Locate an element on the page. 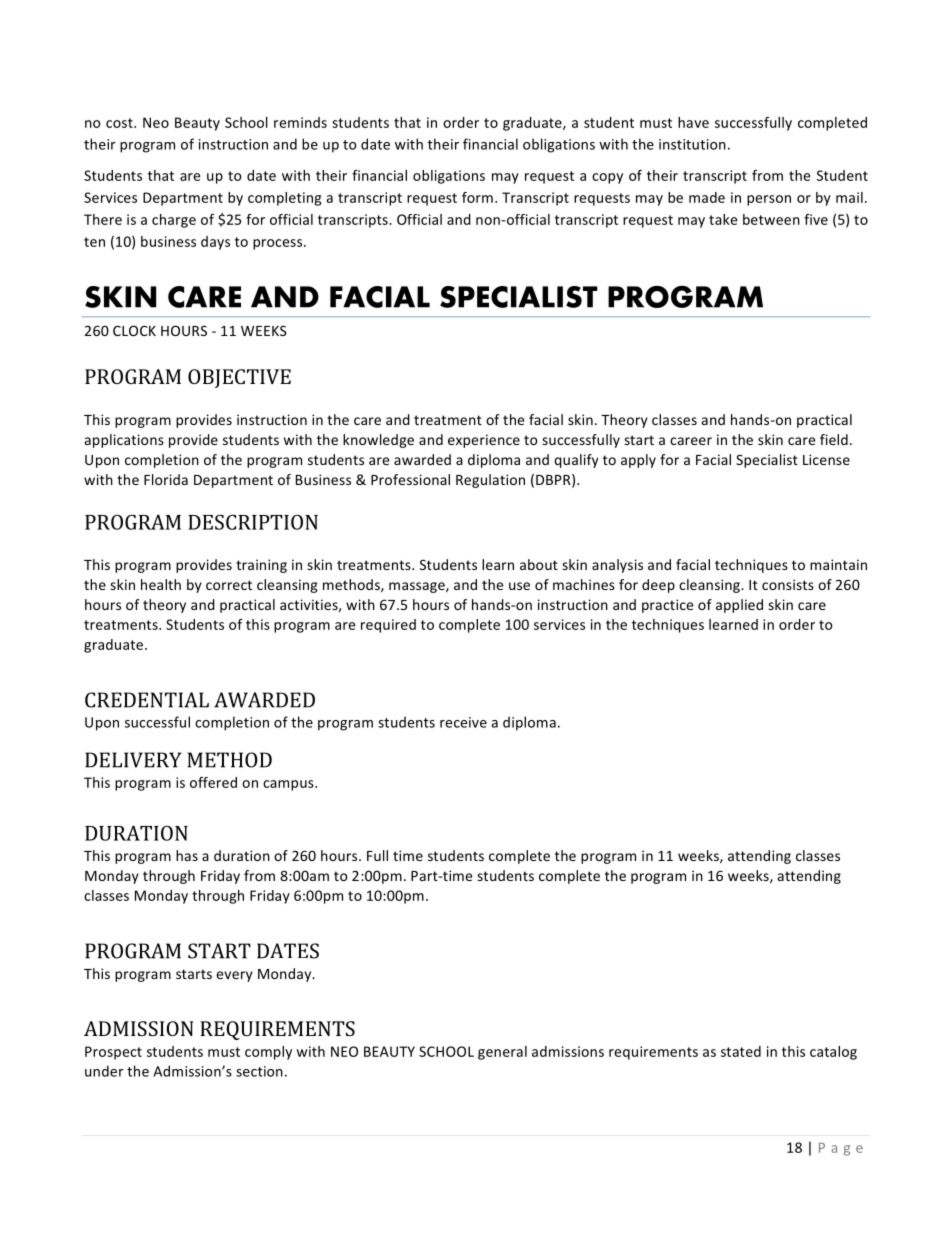  comply is located at coordinates (268, 1053).
